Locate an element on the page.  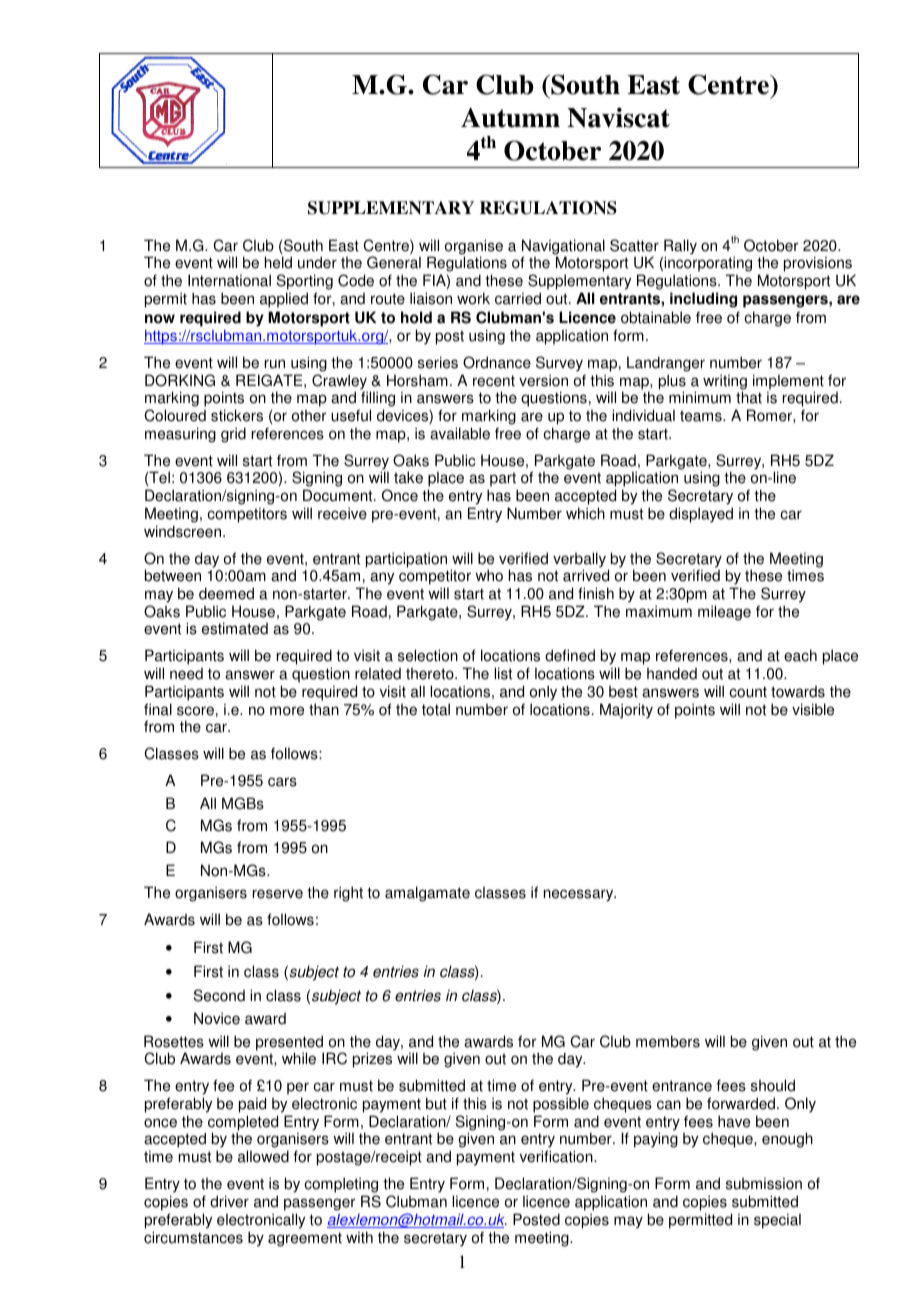
writing is located at coordinates (725, 383).
